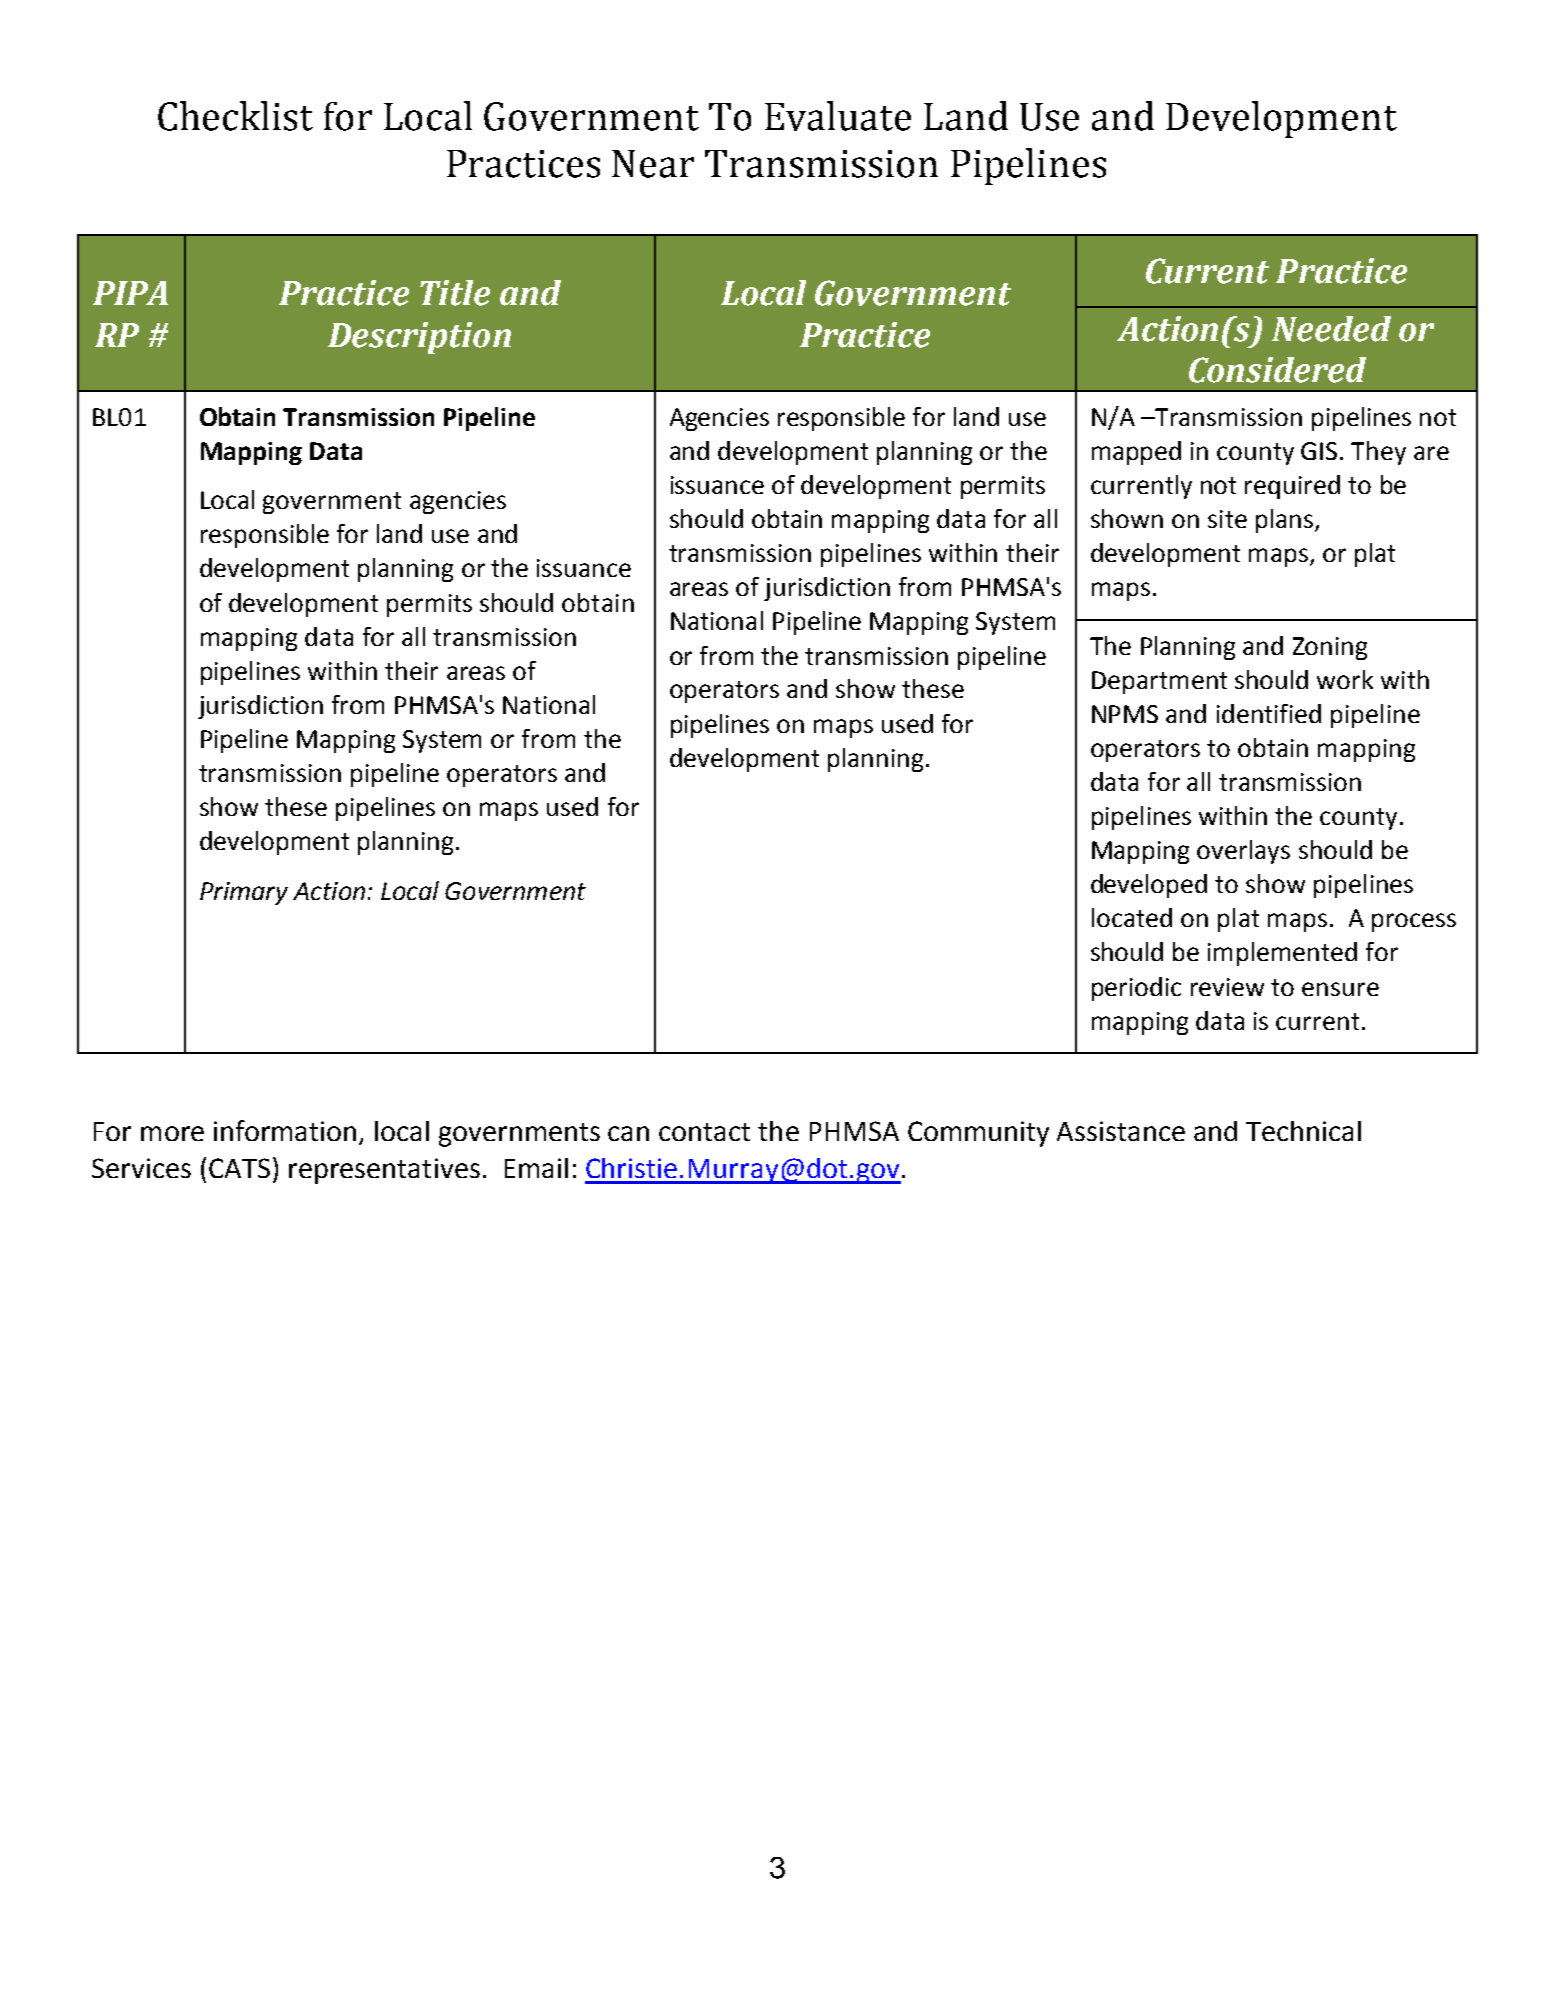 The height and width of the image is (2011, 1554). Describe the element at coordinates (285, 1130) in the image. I see `information` at that location.
